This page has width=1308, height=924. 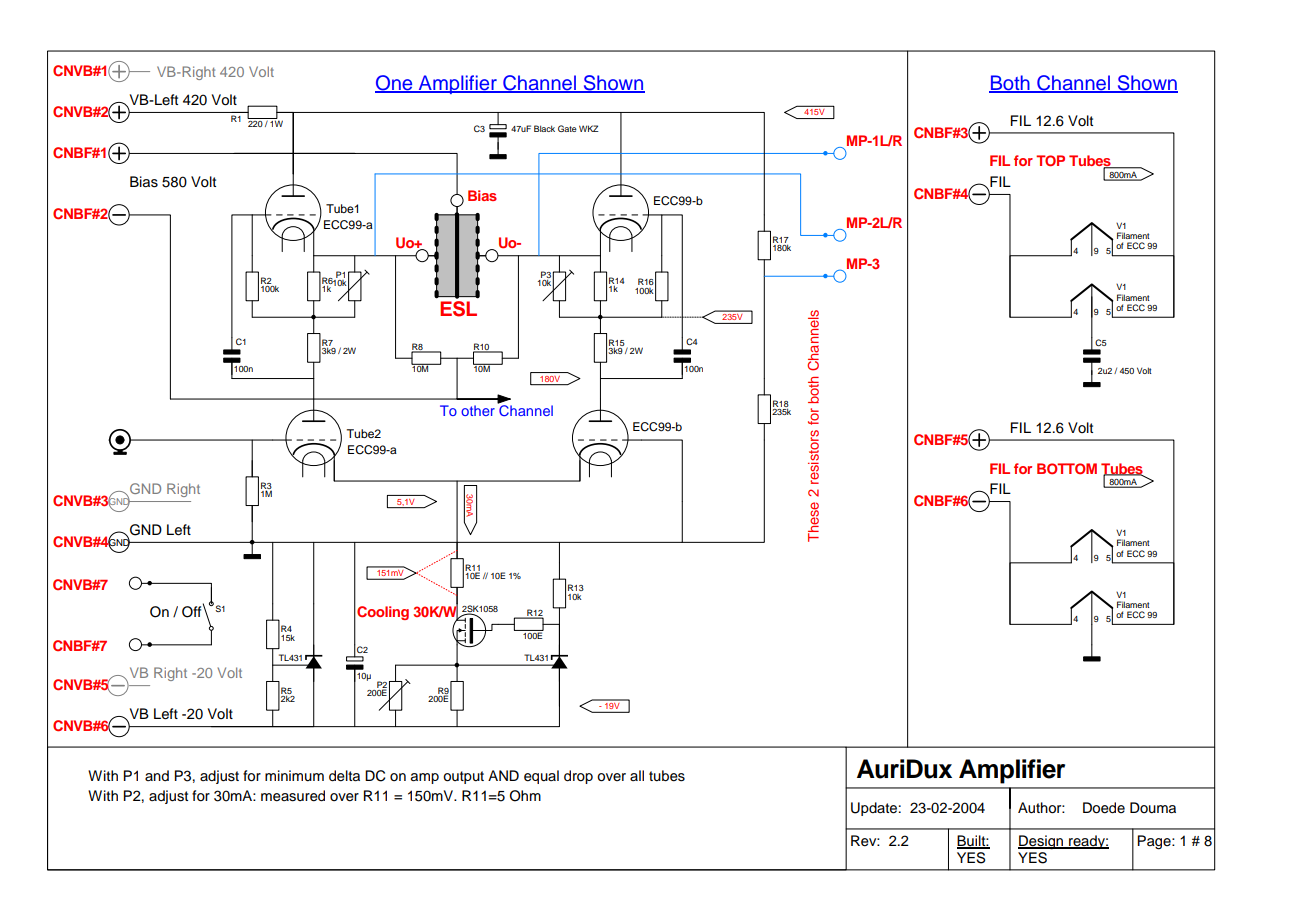 I want to click on drop, so click(x=578, y=777).
